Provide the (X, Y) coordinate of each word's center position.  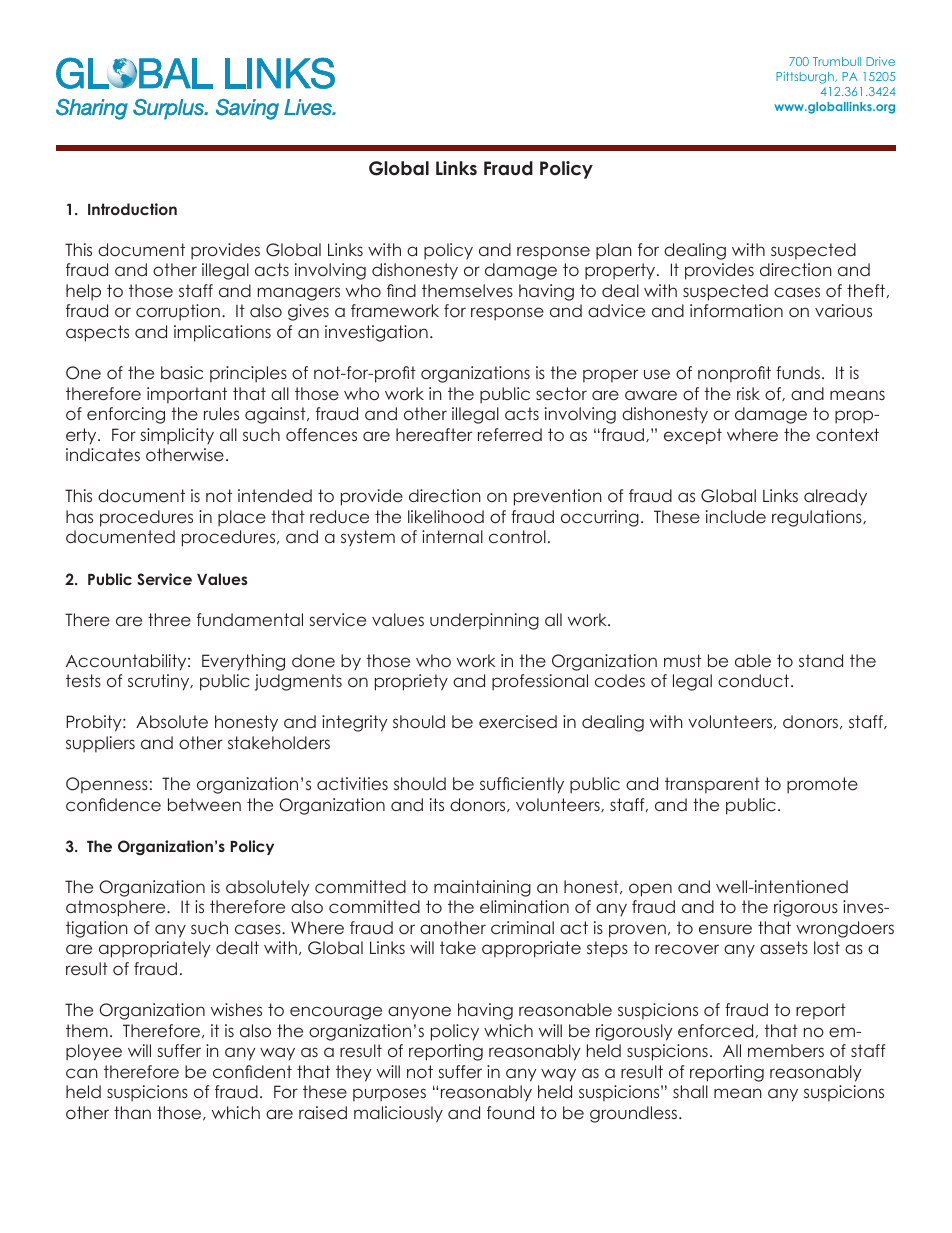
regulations (818, 518)
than (132, 1112)
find (401, 290)
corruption (178, 312)
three (169, 619)
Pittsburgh (806, 78)
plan (614, 251)
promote (822, 785)
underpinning (484, 621)
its (437, 804)
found (510, 1112)
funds (798, 372)
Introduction (132, 209)
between (204, 804)
